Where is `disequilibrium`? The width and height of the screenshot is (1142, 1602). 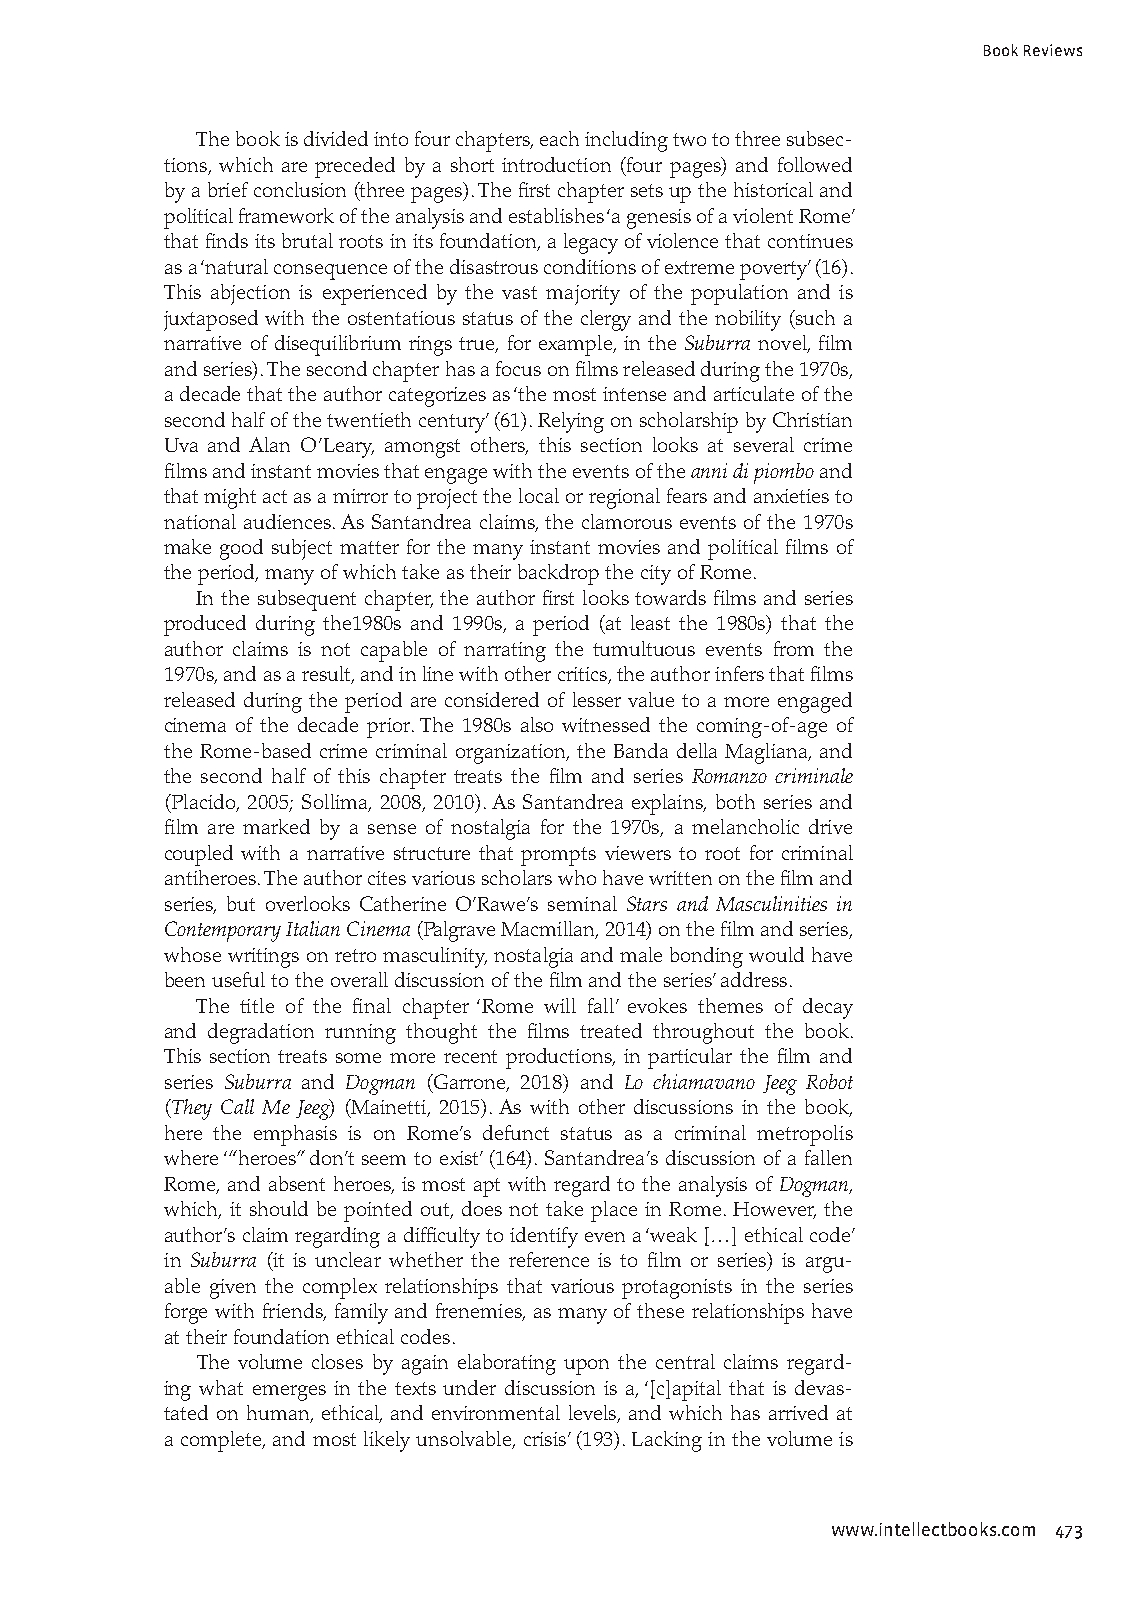
disequilibrium is located at coordinates (338, 345).
